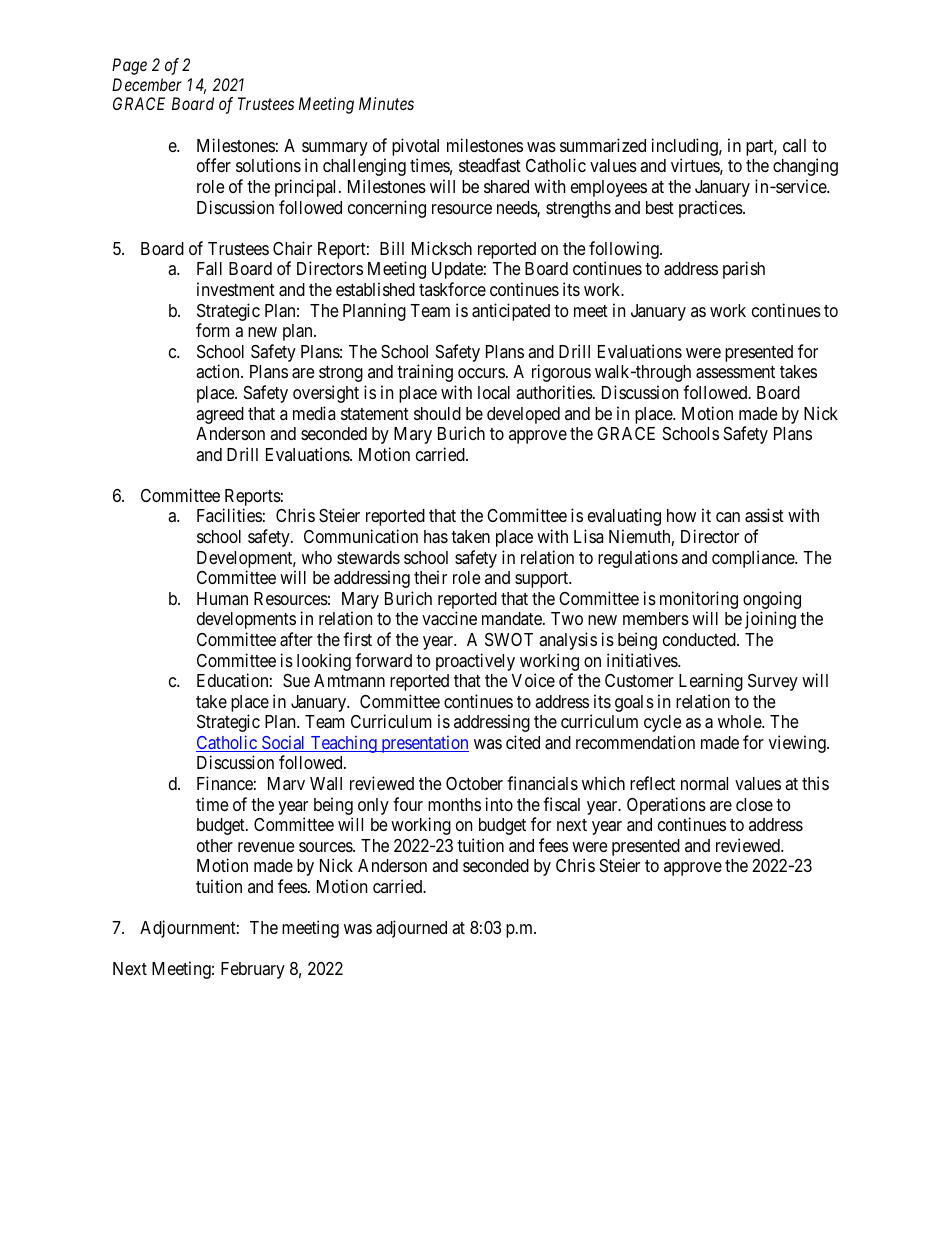 Image resolution: width=952 pixels, height=1233 pixels. I want to click on has, so click(436, 537).
